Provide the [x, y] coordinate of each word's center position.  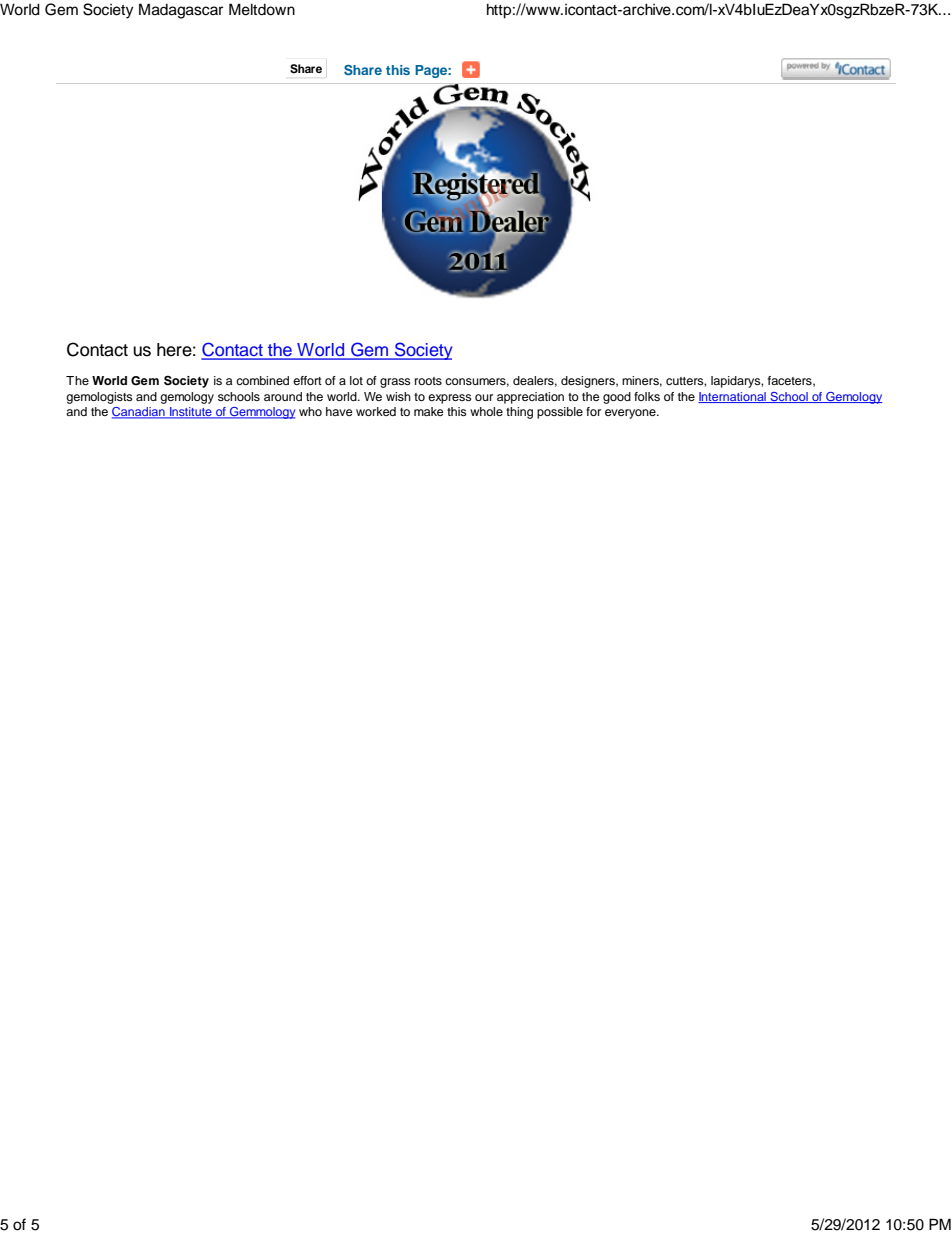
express [450, 399]
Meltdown [262, 9]
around [283, 396]
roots [428, 381]
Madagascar [181, 11]
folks [647, 396]
